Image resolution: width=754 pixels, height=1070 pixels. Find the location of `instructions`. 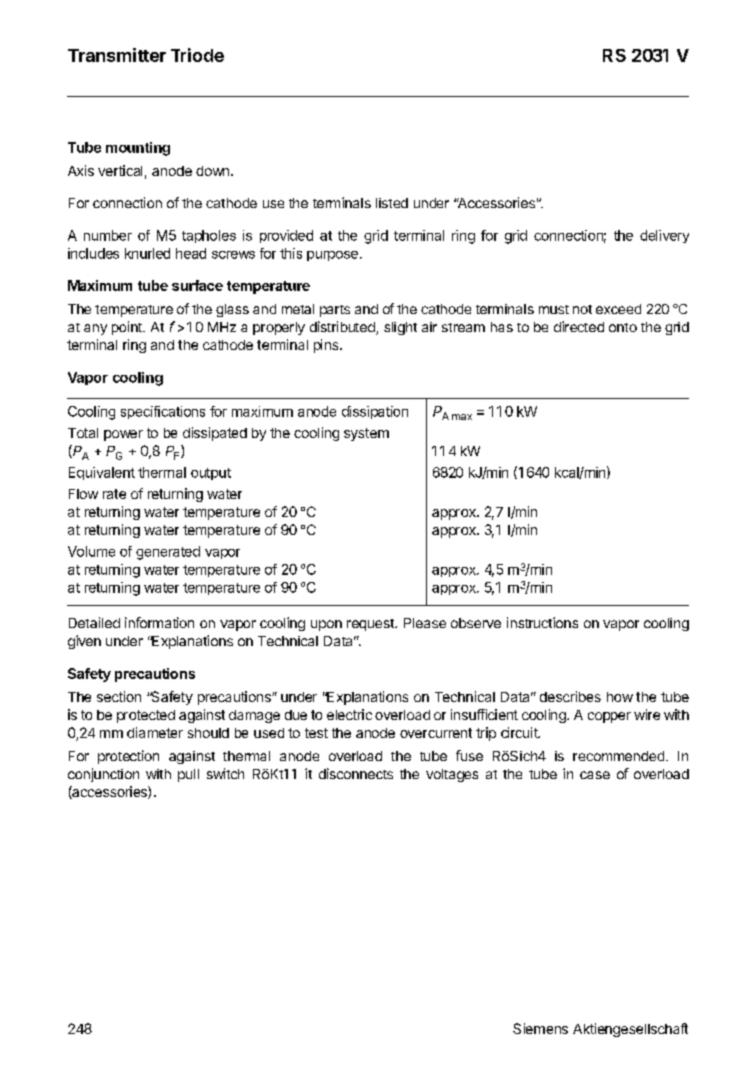

instructions is located at coordinates (542, 622).
